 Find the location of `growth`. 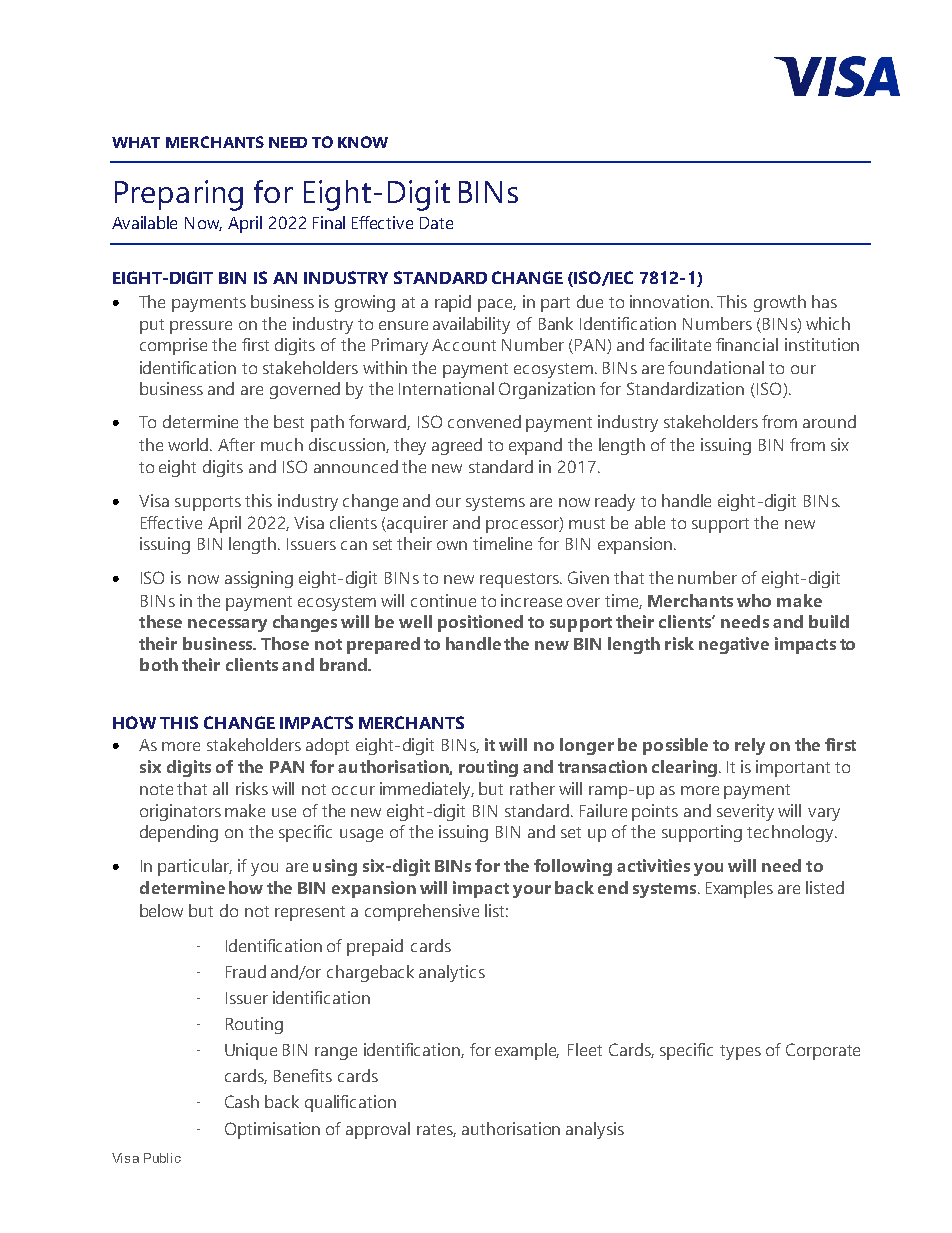

growth is located at coordinates (780, 303).
